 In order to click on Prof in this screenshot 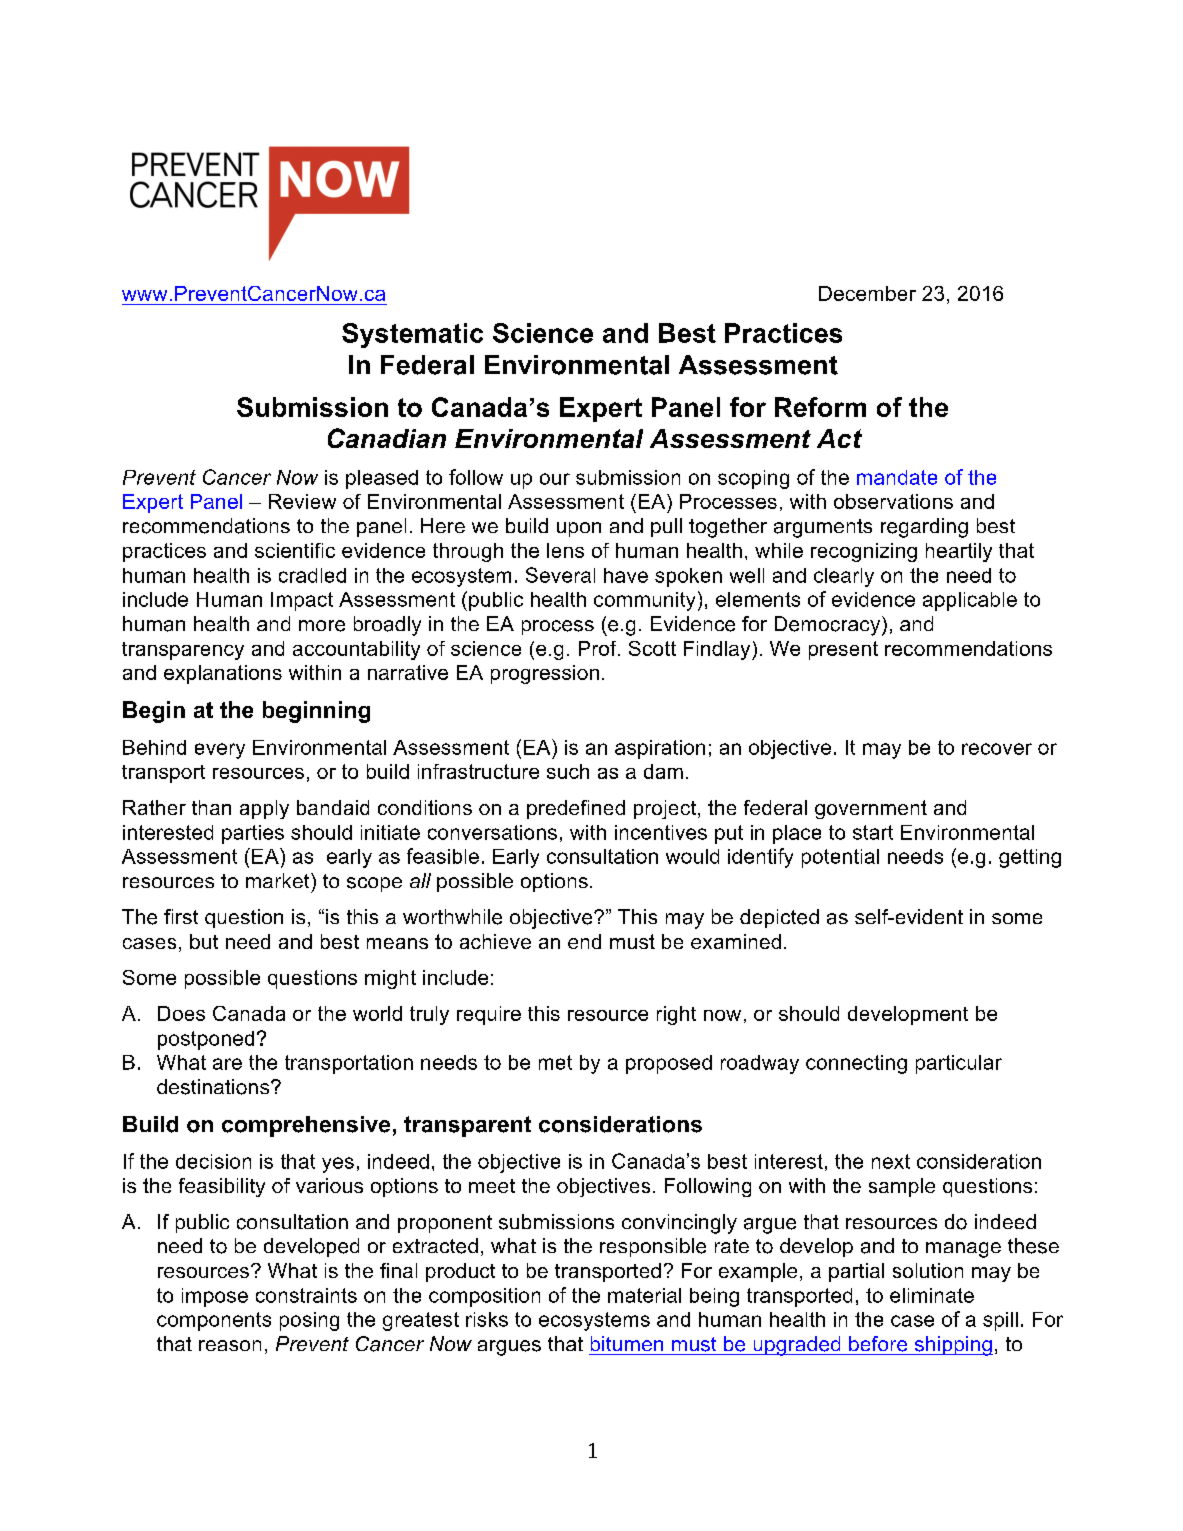, I will do `click(599, 648)`.
